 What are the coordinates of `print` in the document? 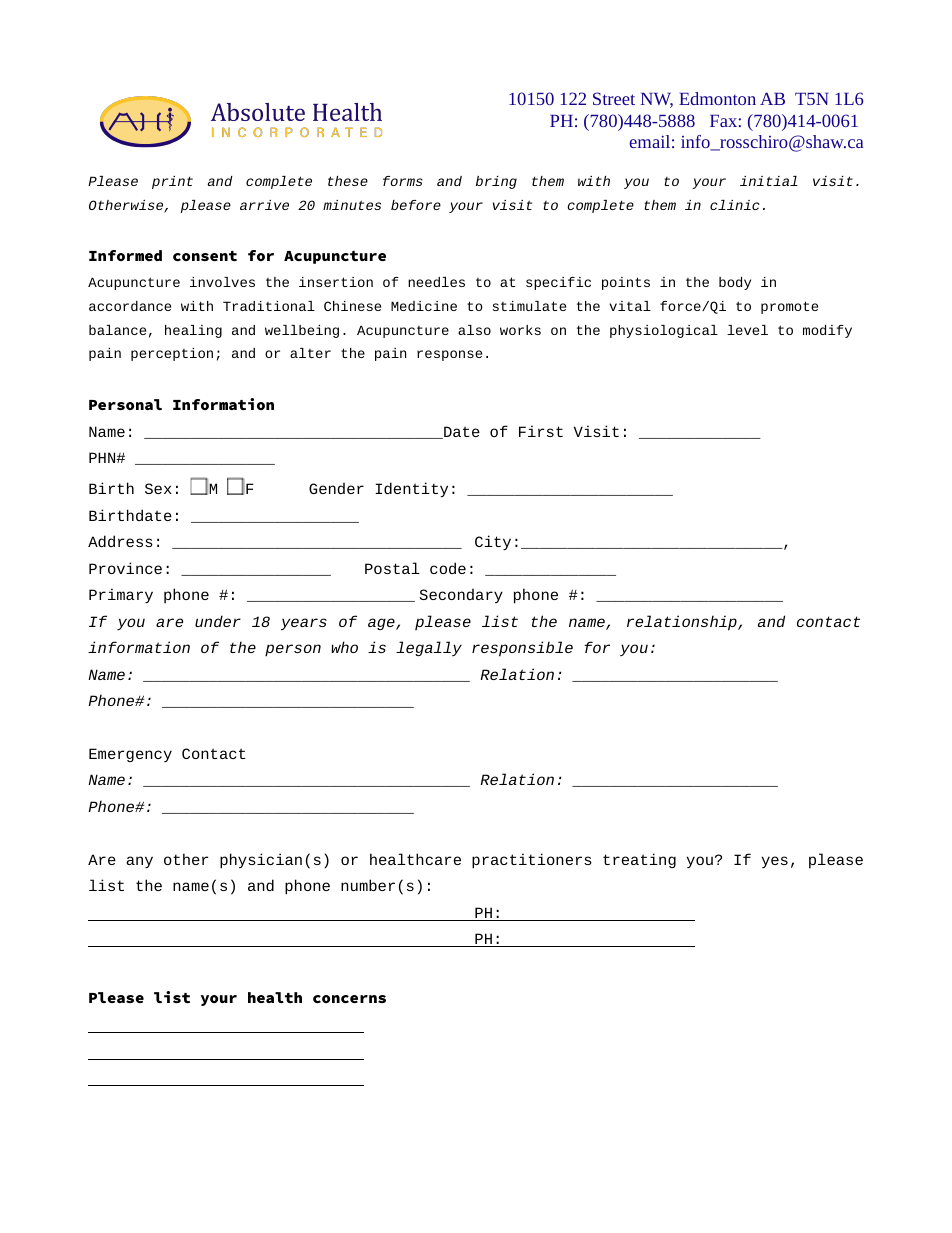 It's located at (172, 182).
